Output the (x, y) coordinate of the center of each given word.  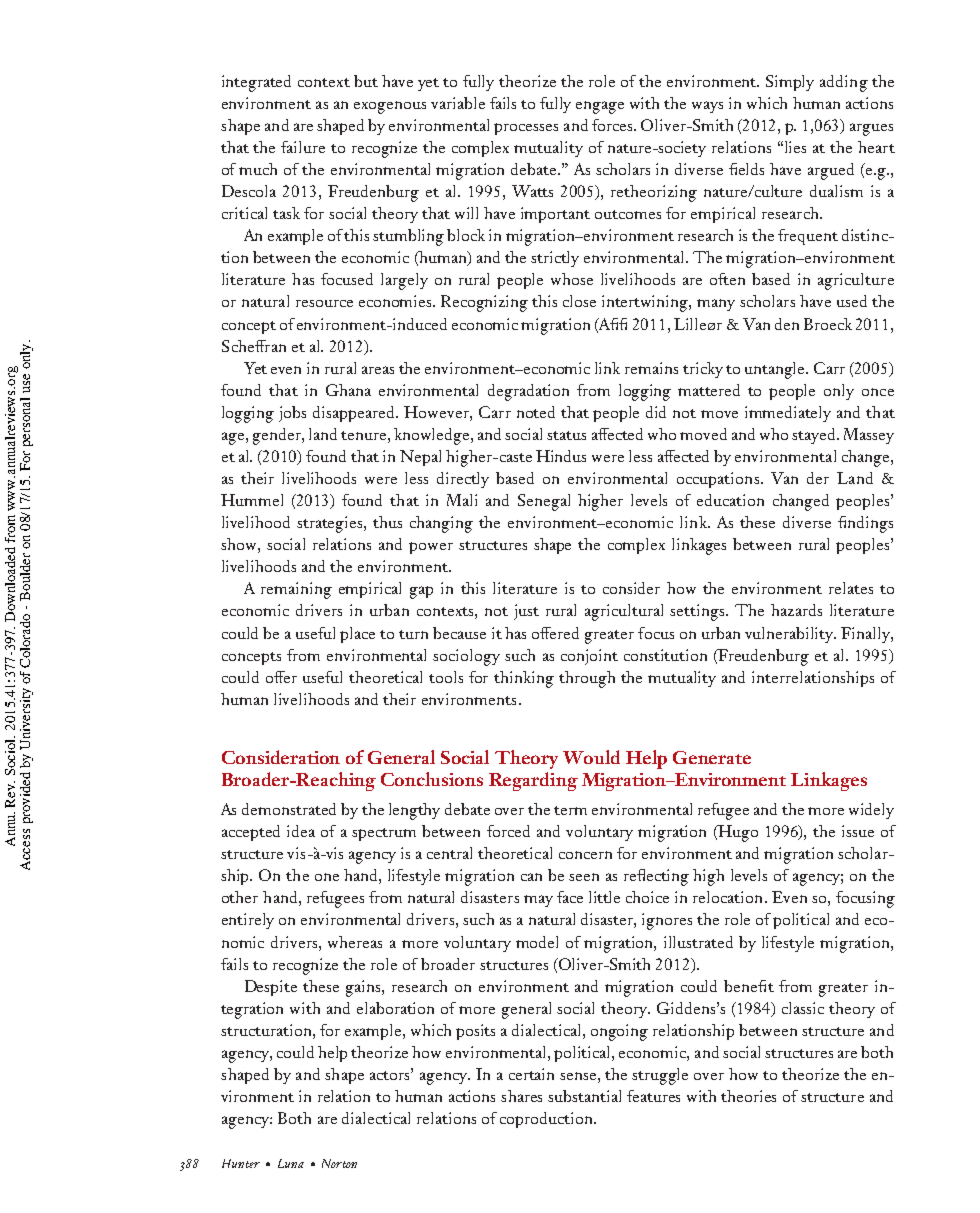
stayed (815, 436)
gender (278, 436)
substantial (584, 1096)
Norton (339, 1163)
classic (803, 1008)
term (570, 810)
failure (303, 147)
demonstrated (289, 809)
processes (526, 129)
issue (858, 831)
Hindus (561, 456)
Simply (790, 83)
